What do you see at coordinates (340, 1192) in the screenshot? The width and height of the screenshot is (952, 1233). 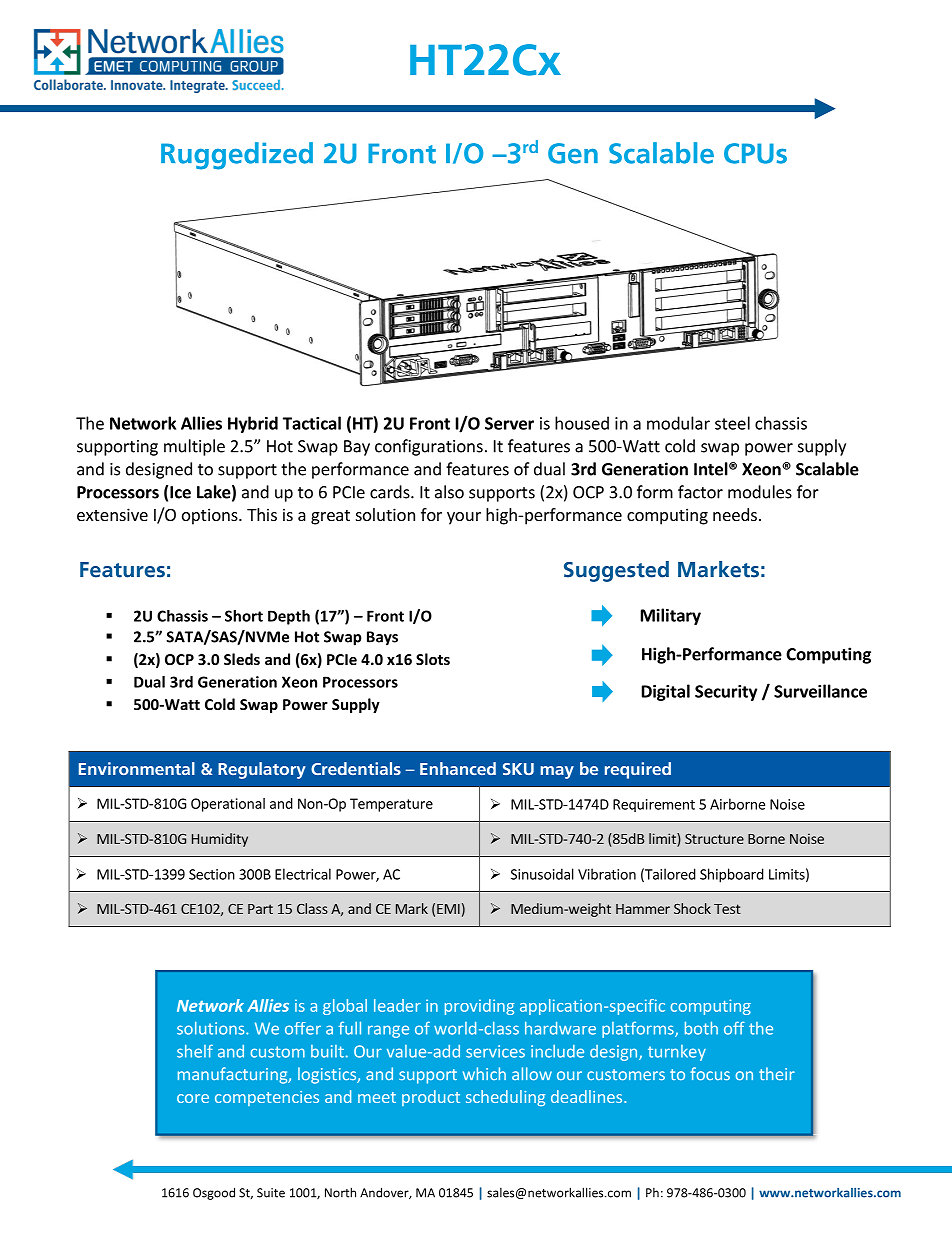 I see `North` at bounding box center [340, 1192].
